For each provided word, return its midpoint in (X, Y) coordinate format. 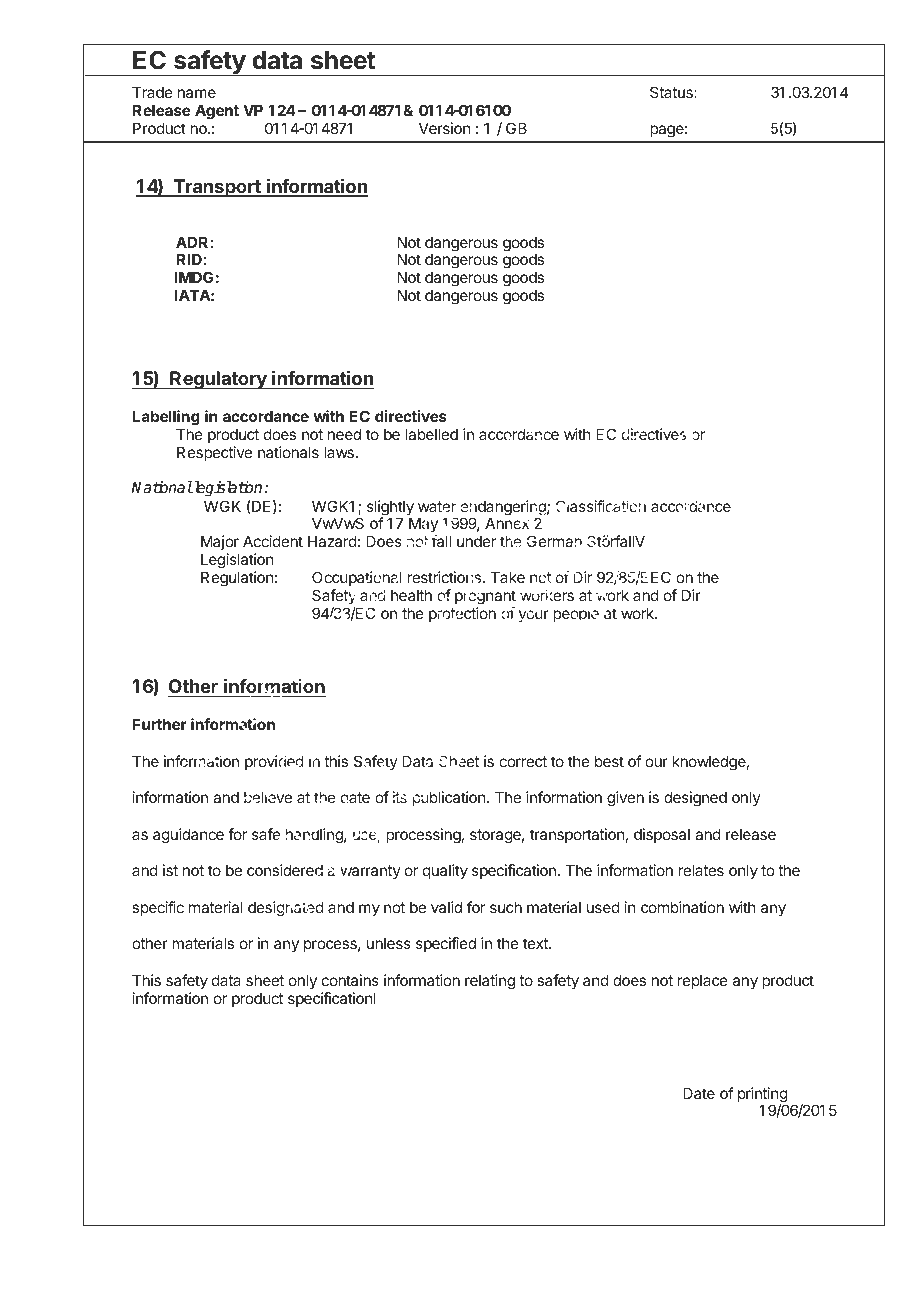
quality (445, 871)
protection (462, 615)
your (532, 615)
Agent (217, 112)
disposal (662, 835)
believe (267, 798)
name (197, 93)
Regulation (237, 579)
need (344, 434)
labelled (431, 434)
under (477, 542)
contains (350, 980)
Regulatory (218, 380)
